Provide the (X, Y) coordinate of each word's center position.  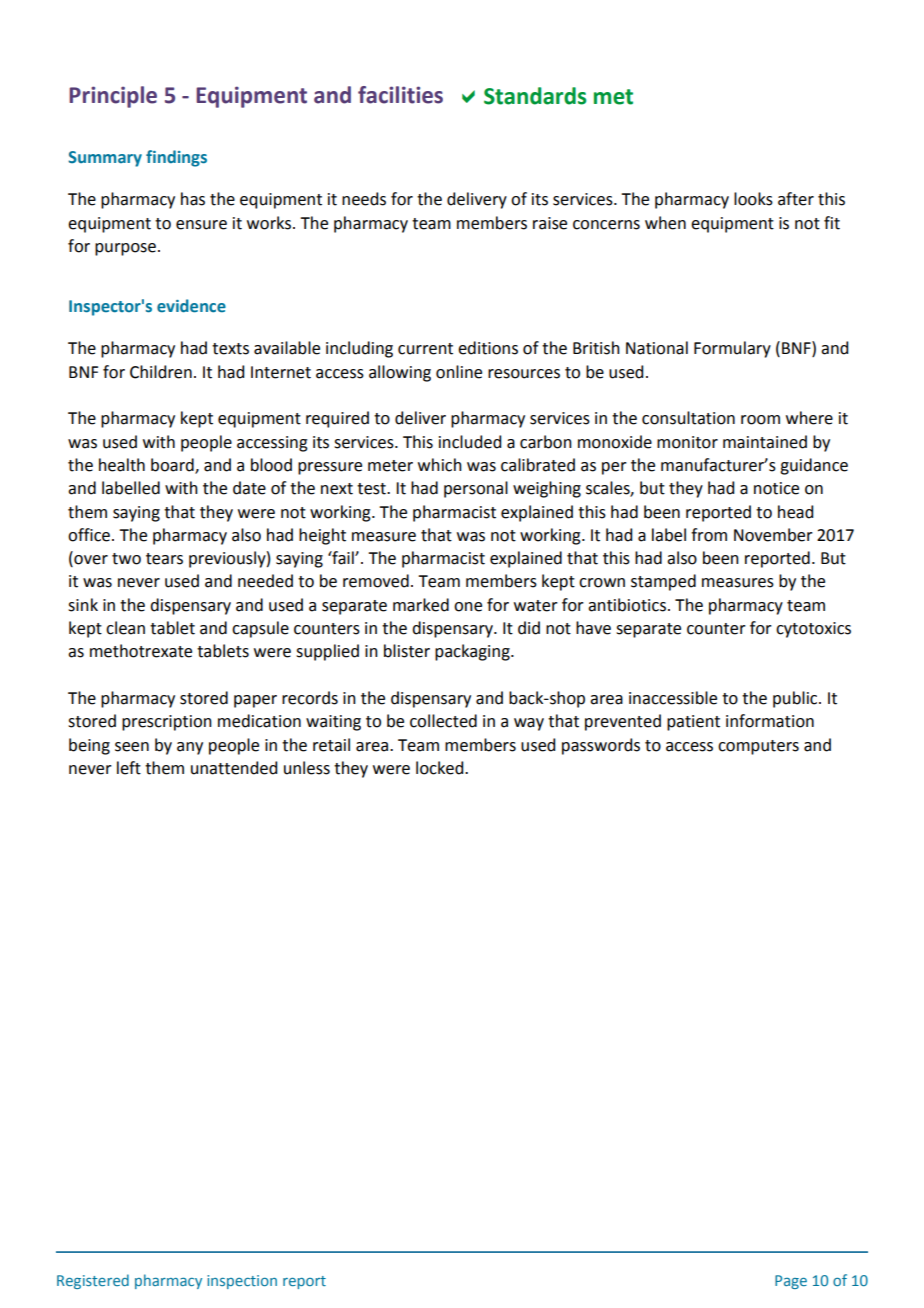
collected (443, 721)
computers (758, 747)
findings (176, 158)
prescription (167, 723)
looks (753, 199)
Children (161, 372)
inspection (242, 1282)
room (760, 420)
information (770, 721)
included (470, 442)
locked (441, 768)
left (129, 768)
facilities (400, 95)
